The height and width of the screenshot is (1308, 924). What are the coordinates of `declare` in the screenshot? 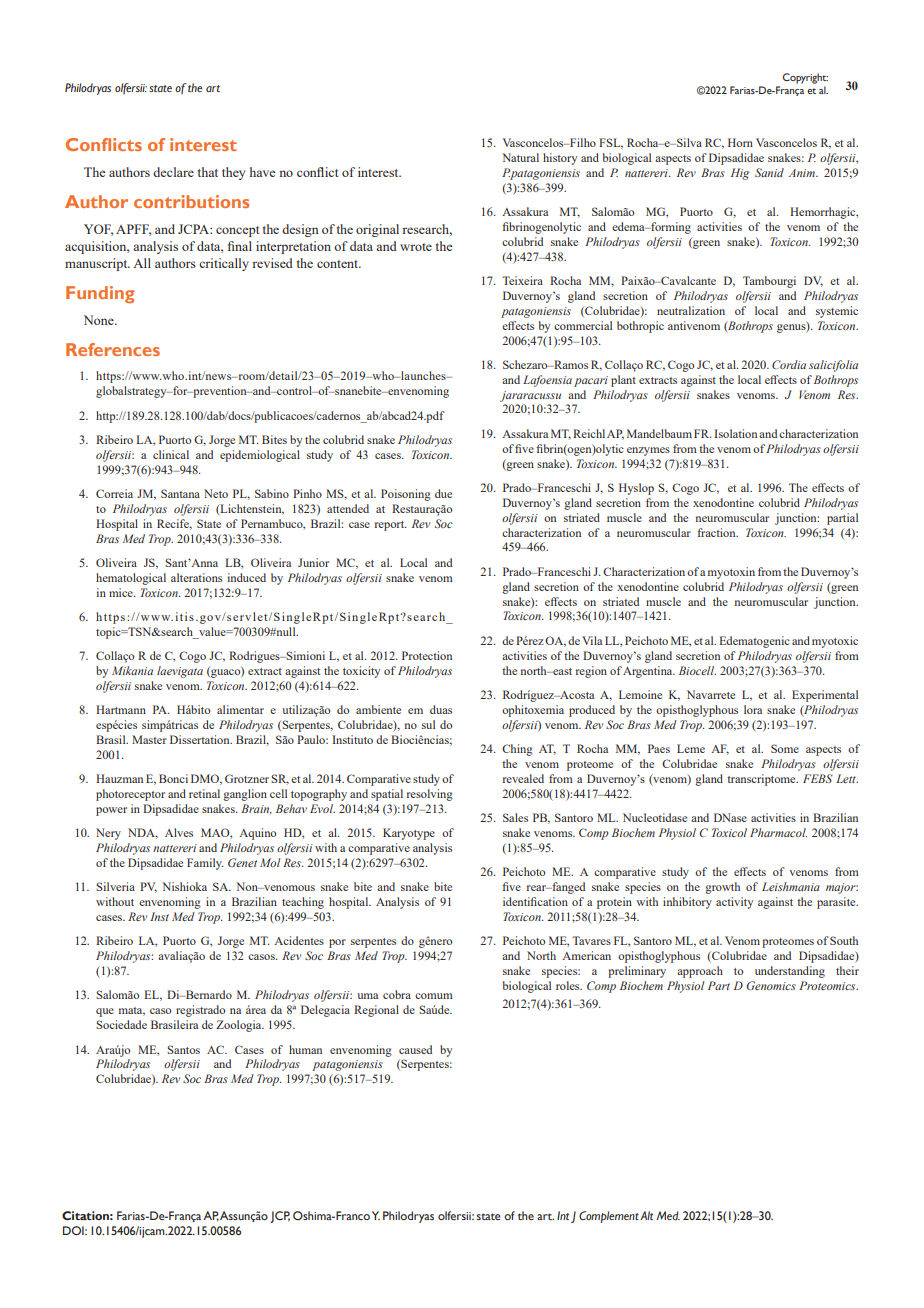 It's located at (173, 172).
